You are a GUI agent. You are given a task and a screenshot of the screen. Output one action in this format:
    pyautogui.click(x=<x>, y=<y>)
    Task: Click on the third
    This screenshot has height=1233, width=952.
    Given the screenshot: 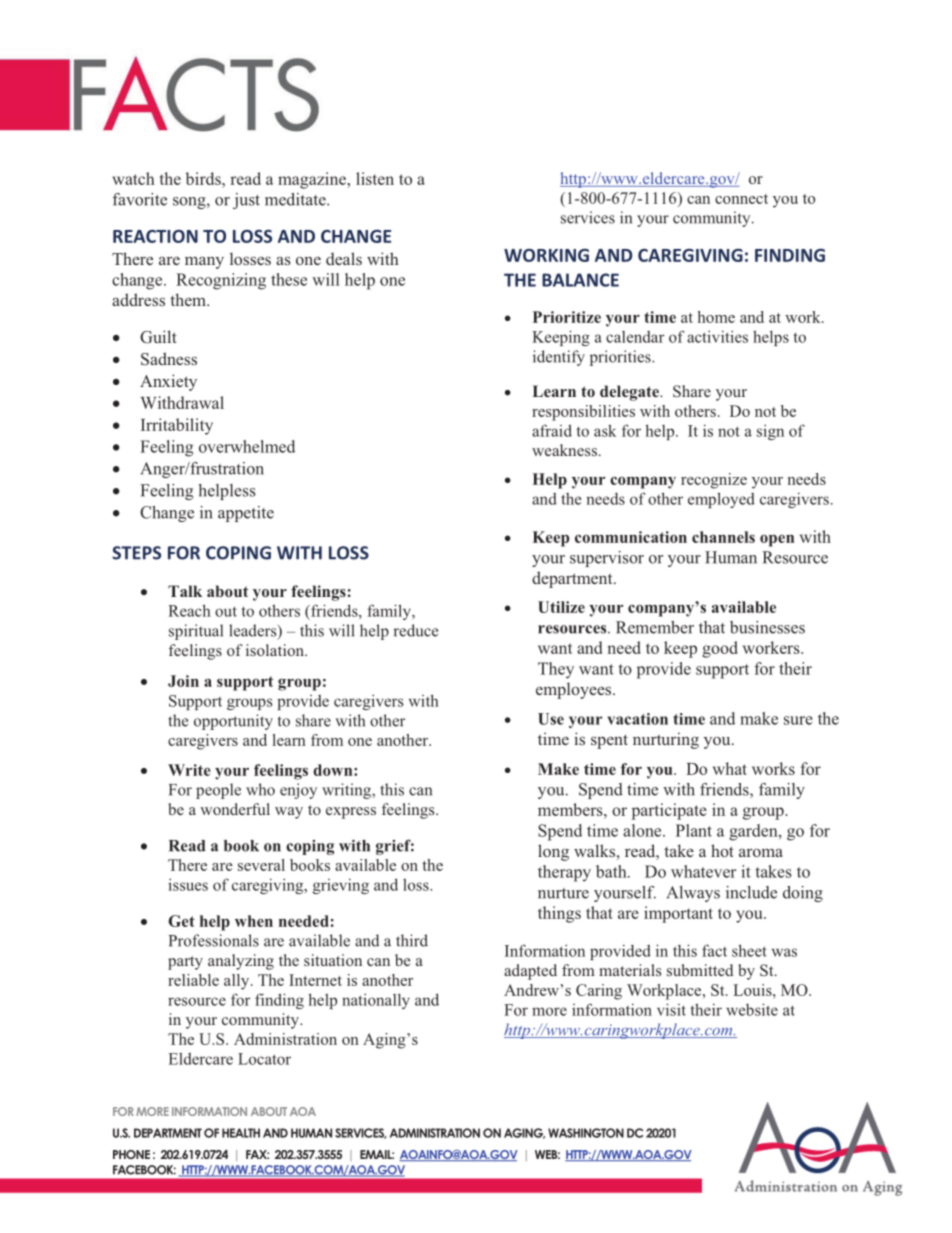 What is the action you would take?
    pyautogui.click(x=412, y=940)
